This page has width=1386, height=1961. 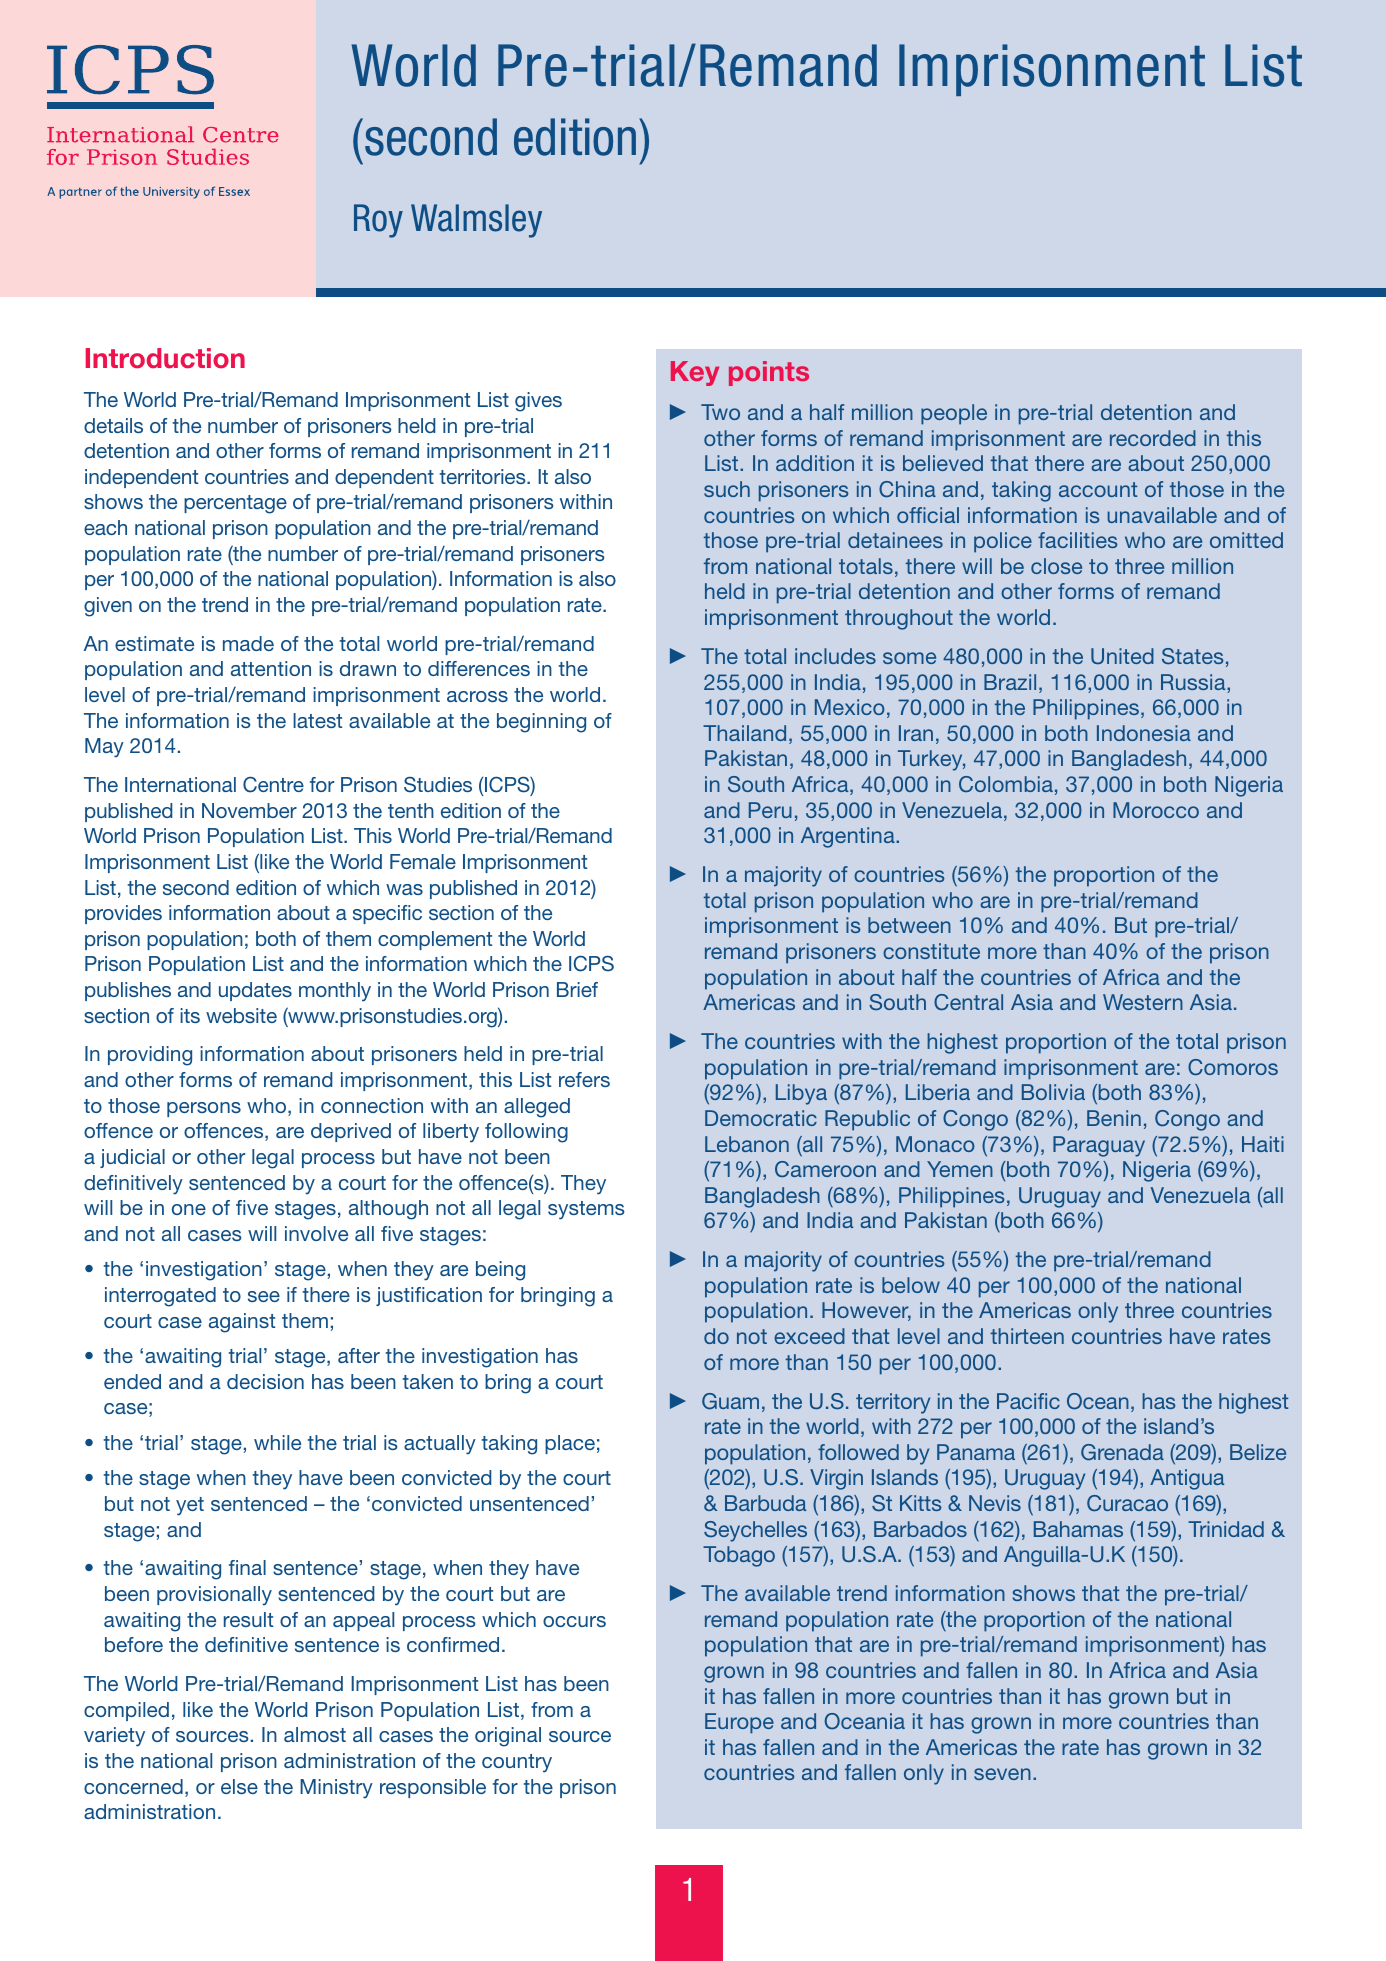 What do you see at coordinates (739, 1723) in the page?
I see `Europe` at bounding box center [739, 1723].
